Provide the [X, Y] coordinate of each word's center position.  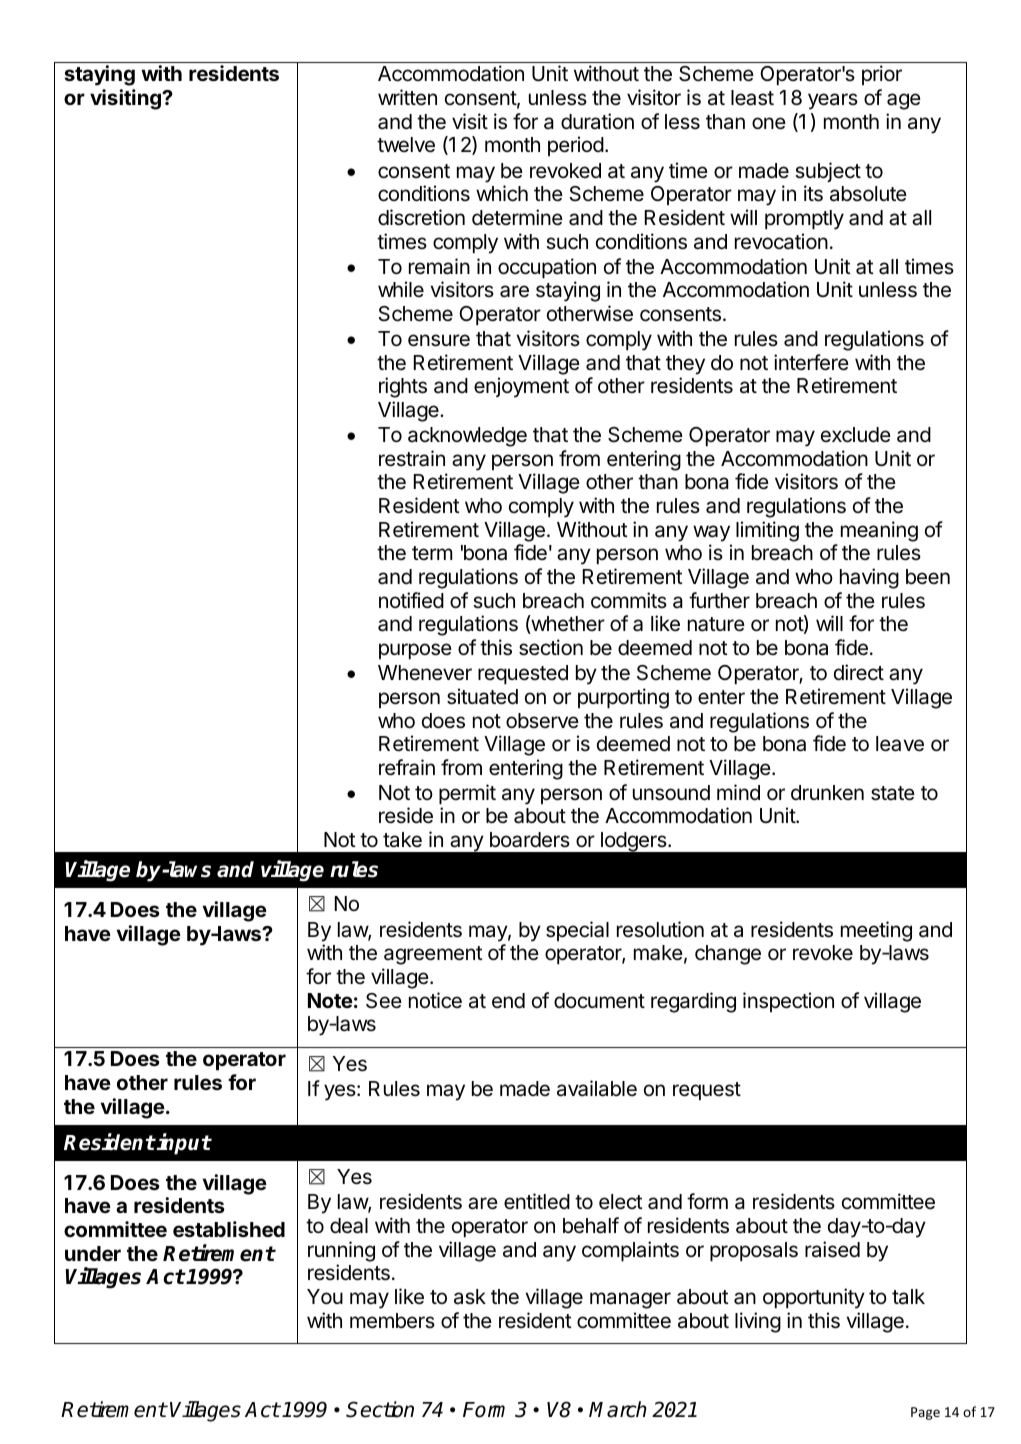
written [407, 97]
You [325, 1297]
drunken [827, 793]
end [508, 1001]
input [183, 1144]
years [833, 101]
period [576, 146]
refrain [407, 767]
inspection [788, 1002]
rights [403, 387]
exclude [856, 435]
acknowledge [467, 437]
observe [542, 721]
